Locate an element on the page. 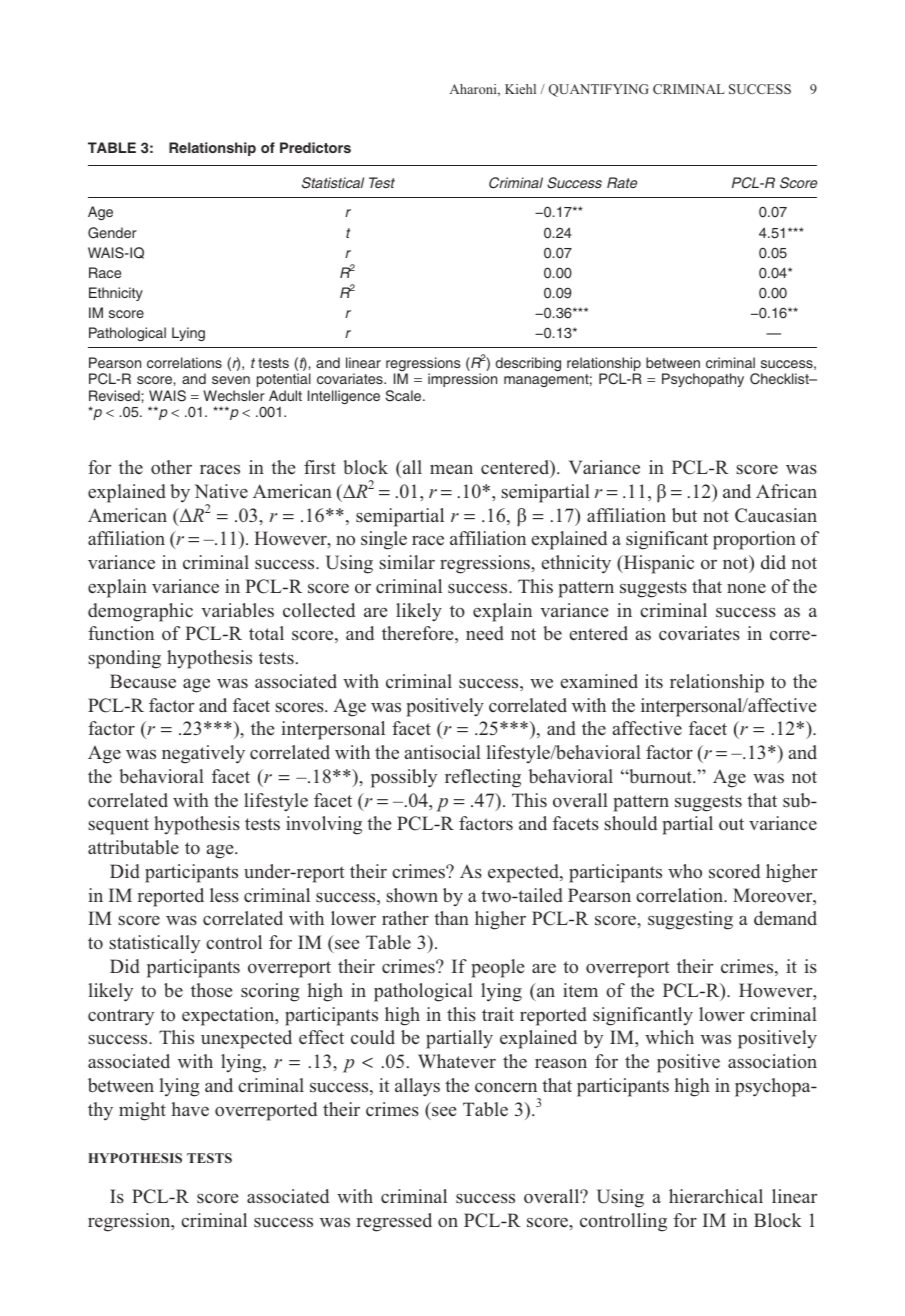  Predictors is located at coordinates (315, 147).
